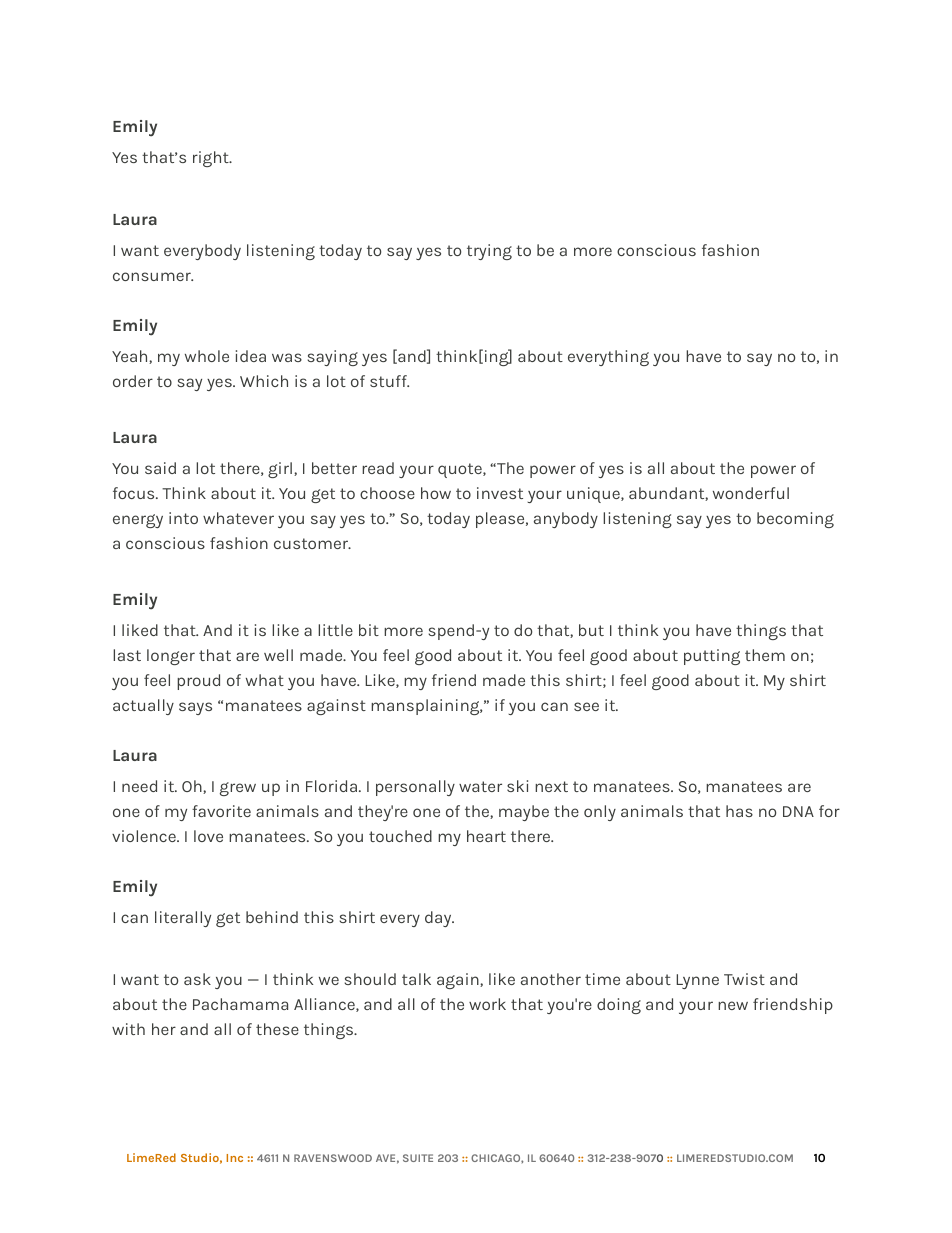 The image size is (952, 1233). What do you see at coordinates (739, 811) in the page?
I see `has` at bounding box center [739, 811].
